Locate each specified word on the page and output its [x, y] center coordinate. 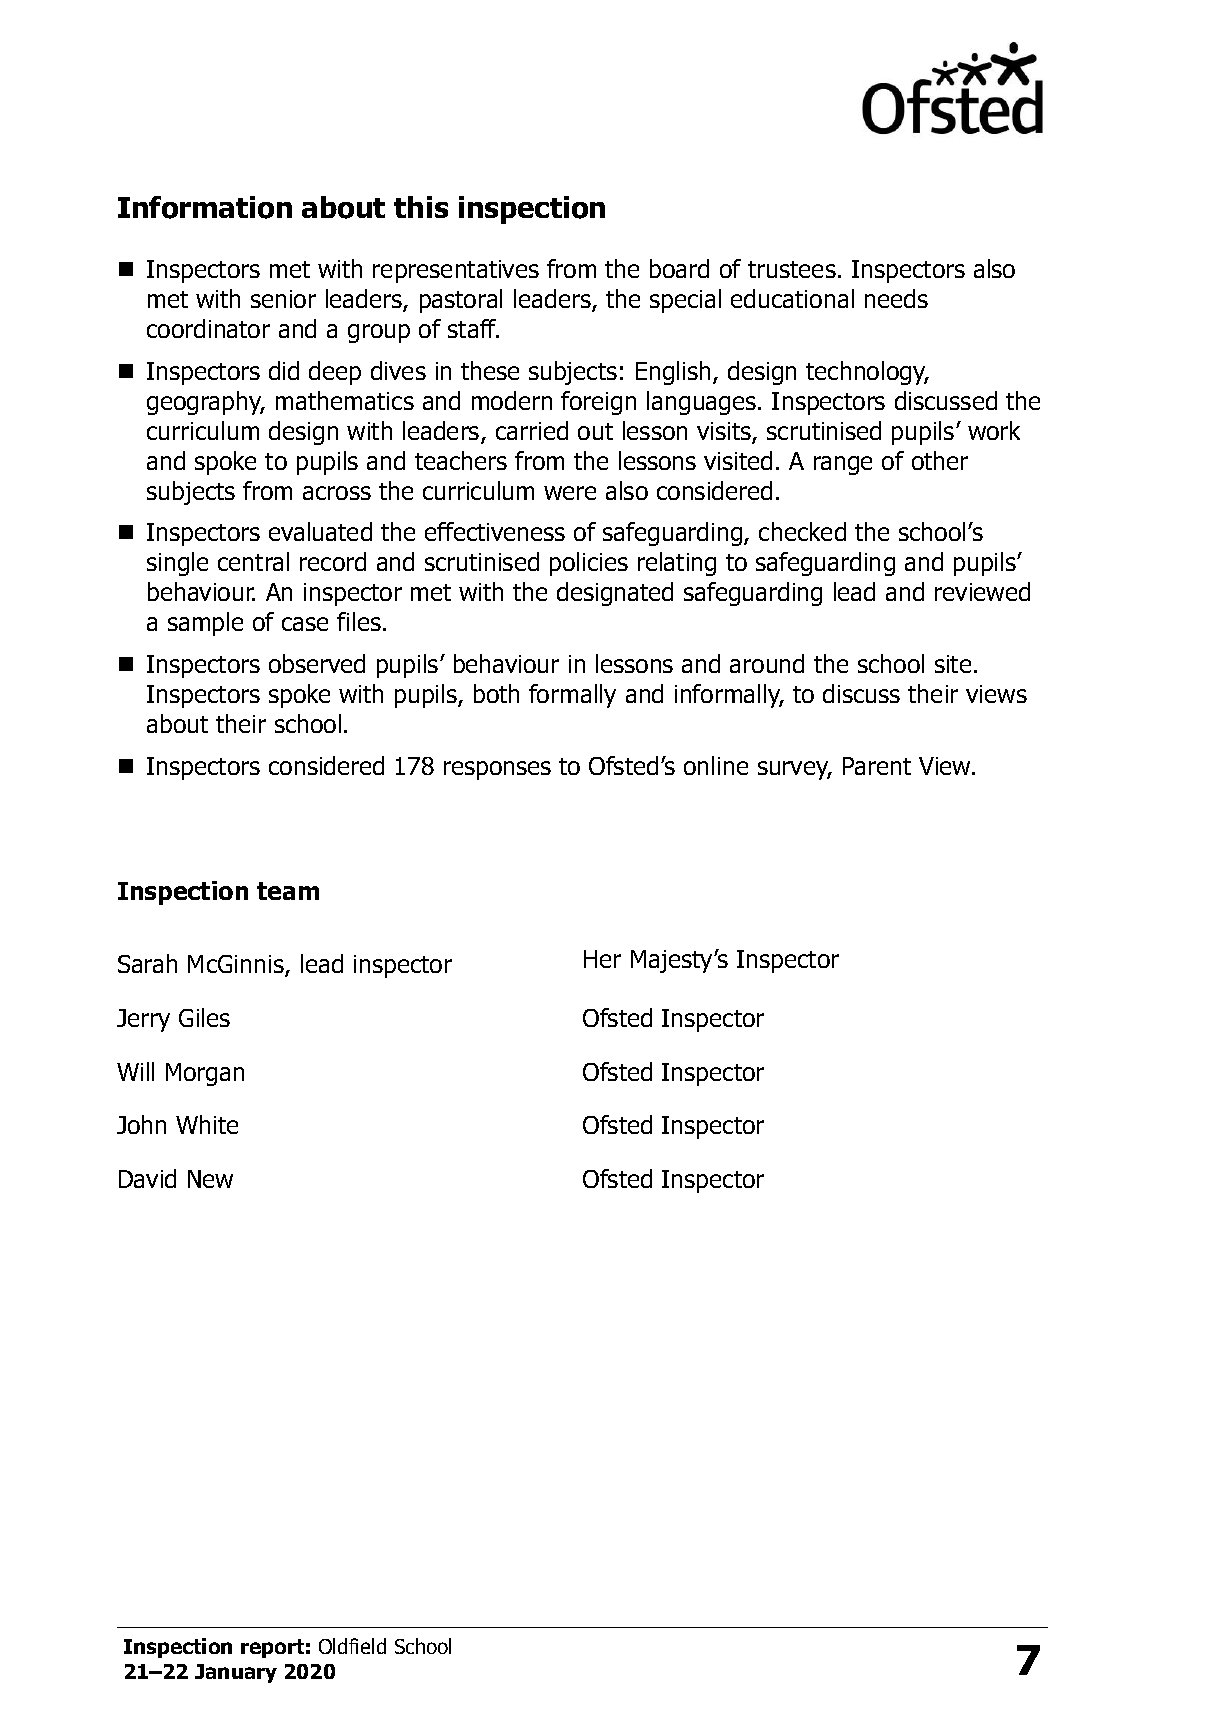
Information [205, 207]
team [288, 891]
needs [896, 298]
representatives [456, 271]
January [236, 1673]
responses [497, 770]
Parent [877, 766]
